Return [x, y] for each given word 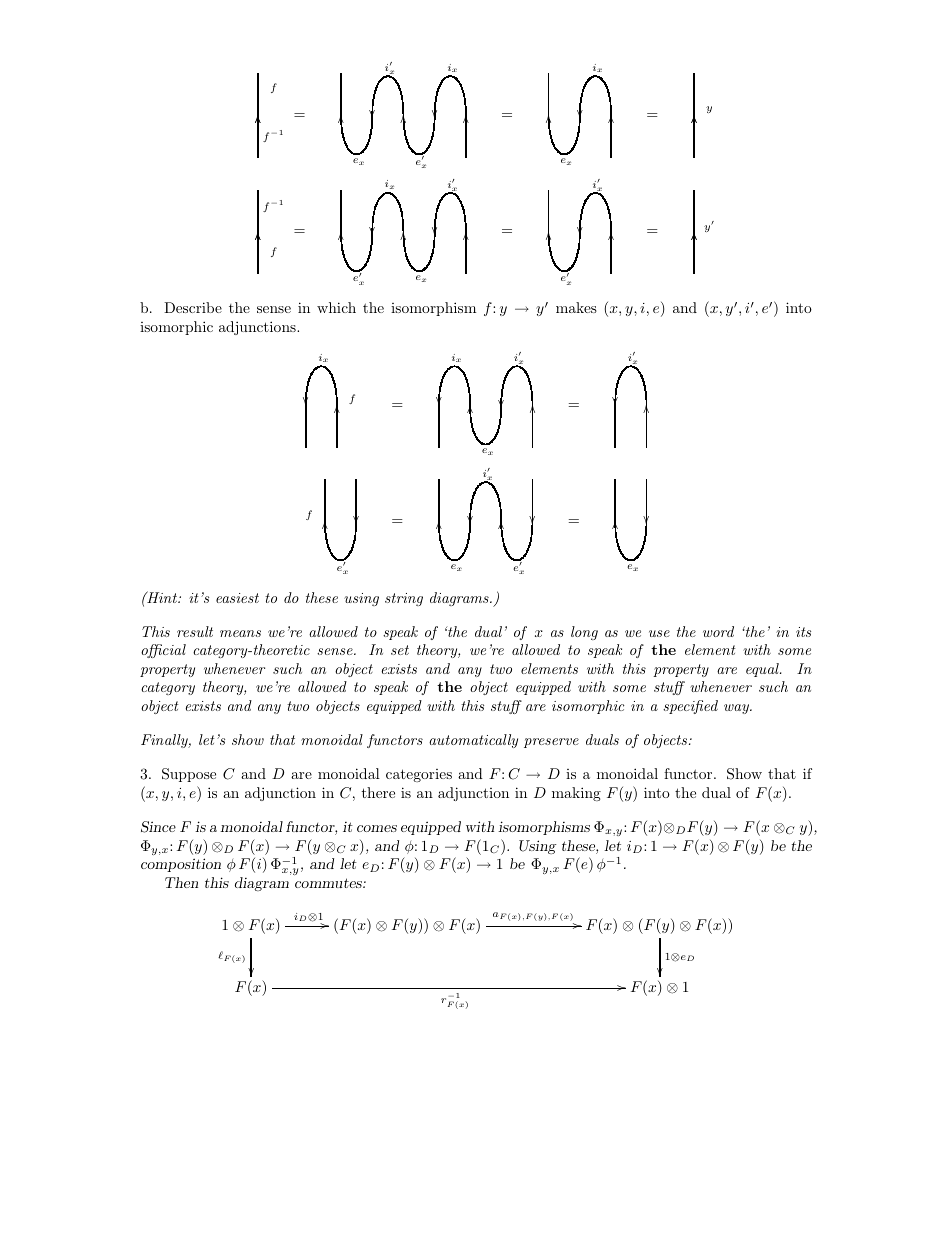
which [336, 307]
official [163, 651]
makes [576, 307]
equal [763, 670]
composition [181, 865]
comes [377, 828]
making [576, 794]
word [718, 631]
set [400, 650]
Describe [193, 307]
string [404, 599]
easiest [237, 598]
